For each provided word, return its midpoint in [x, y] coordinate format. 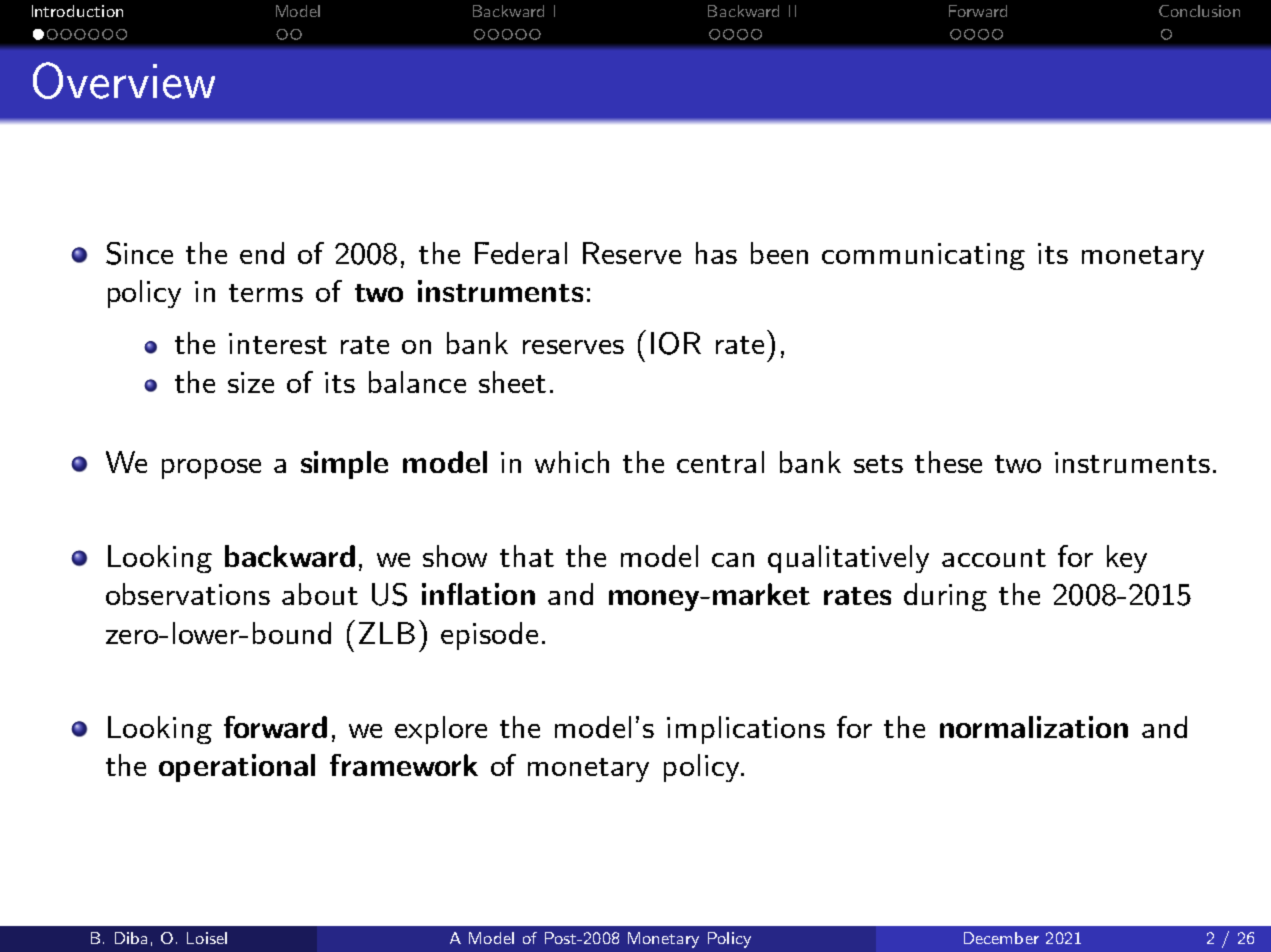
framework [404, 765]
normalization [1034, 727]
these [948, 462]
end [262, 253]
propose [211, 469]
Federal [521, 253]
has [716, 253]
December [1001, 938]
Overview [124, 80]
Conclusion [1199, 11]
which [572, 462]
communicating [923, 256]
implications [746, 730]
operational [237, 768]
